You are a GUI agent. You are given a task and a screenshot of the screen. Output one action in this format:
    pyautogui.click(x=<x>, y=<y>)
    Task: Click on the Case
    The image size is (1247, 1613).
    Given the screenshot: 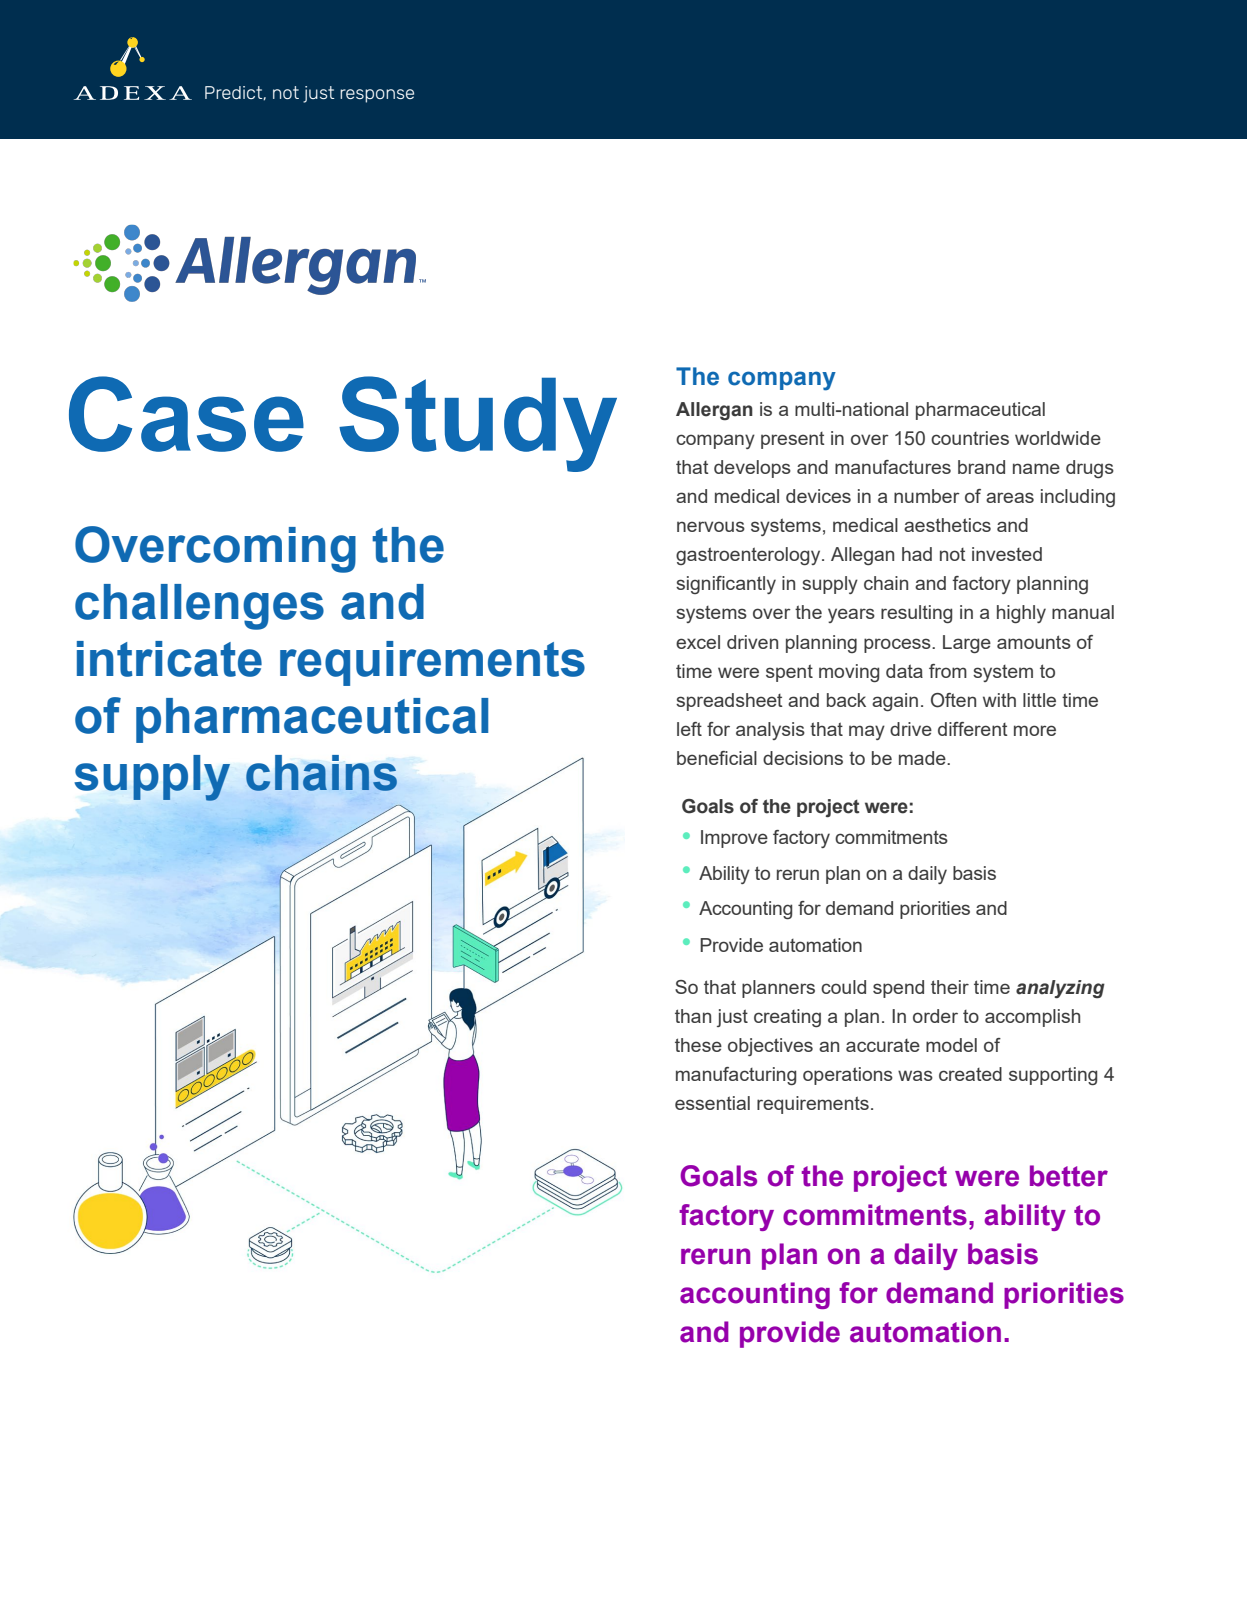 What is the action you would take?
    pyautogui.click(x=186, y=414)
